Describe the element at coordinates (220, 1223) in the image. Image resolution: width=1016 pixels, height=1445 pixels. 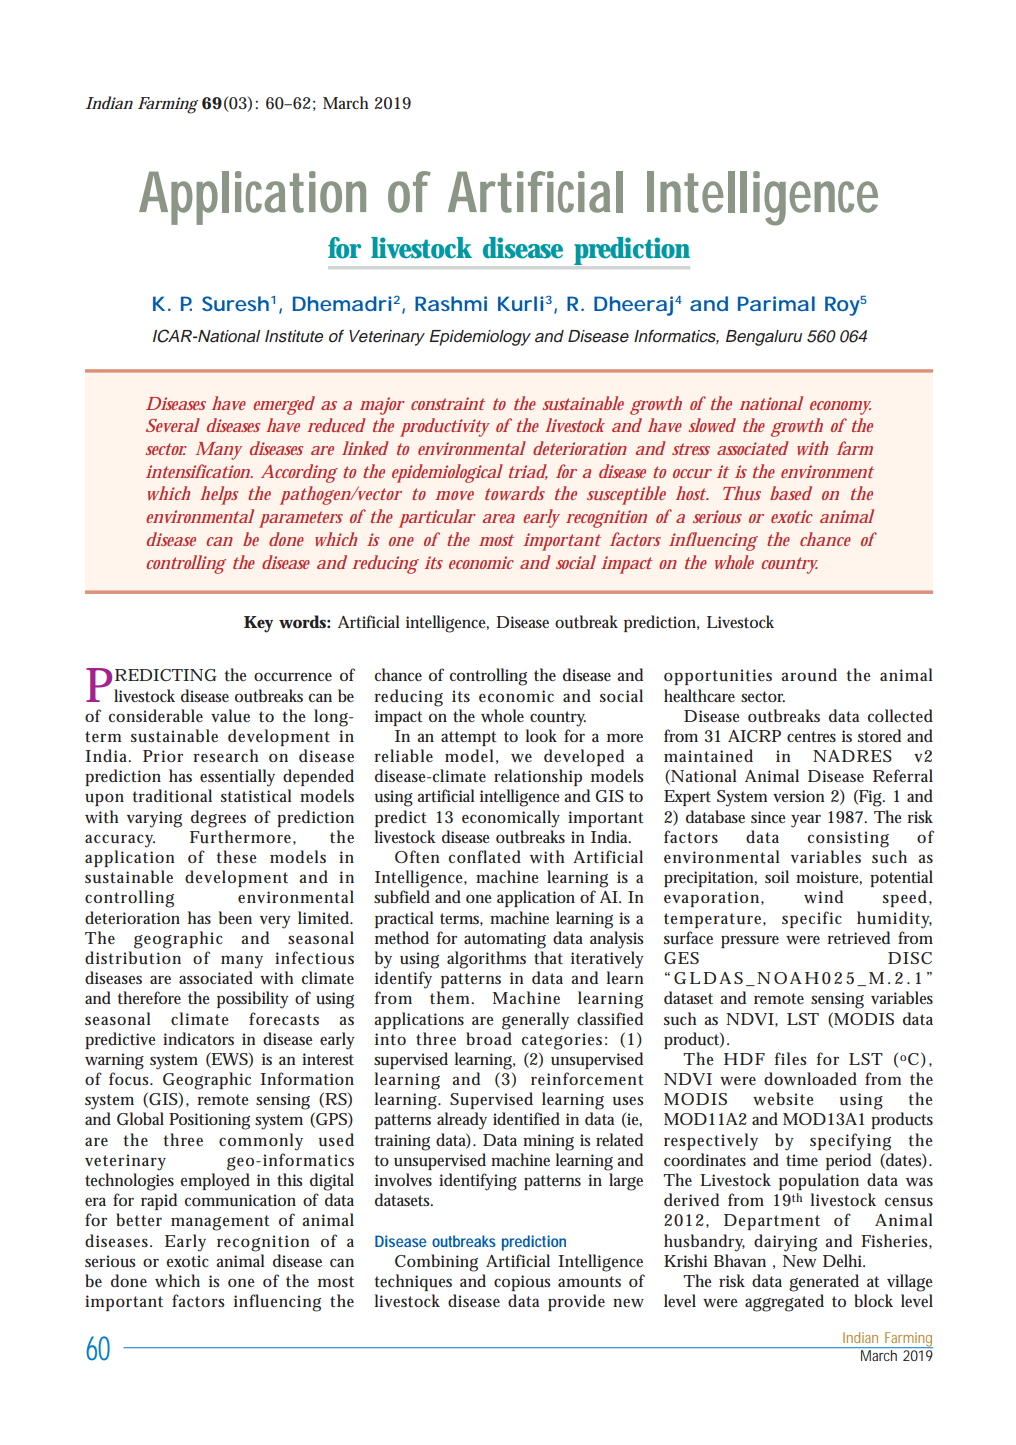
I see `management` at that location.
